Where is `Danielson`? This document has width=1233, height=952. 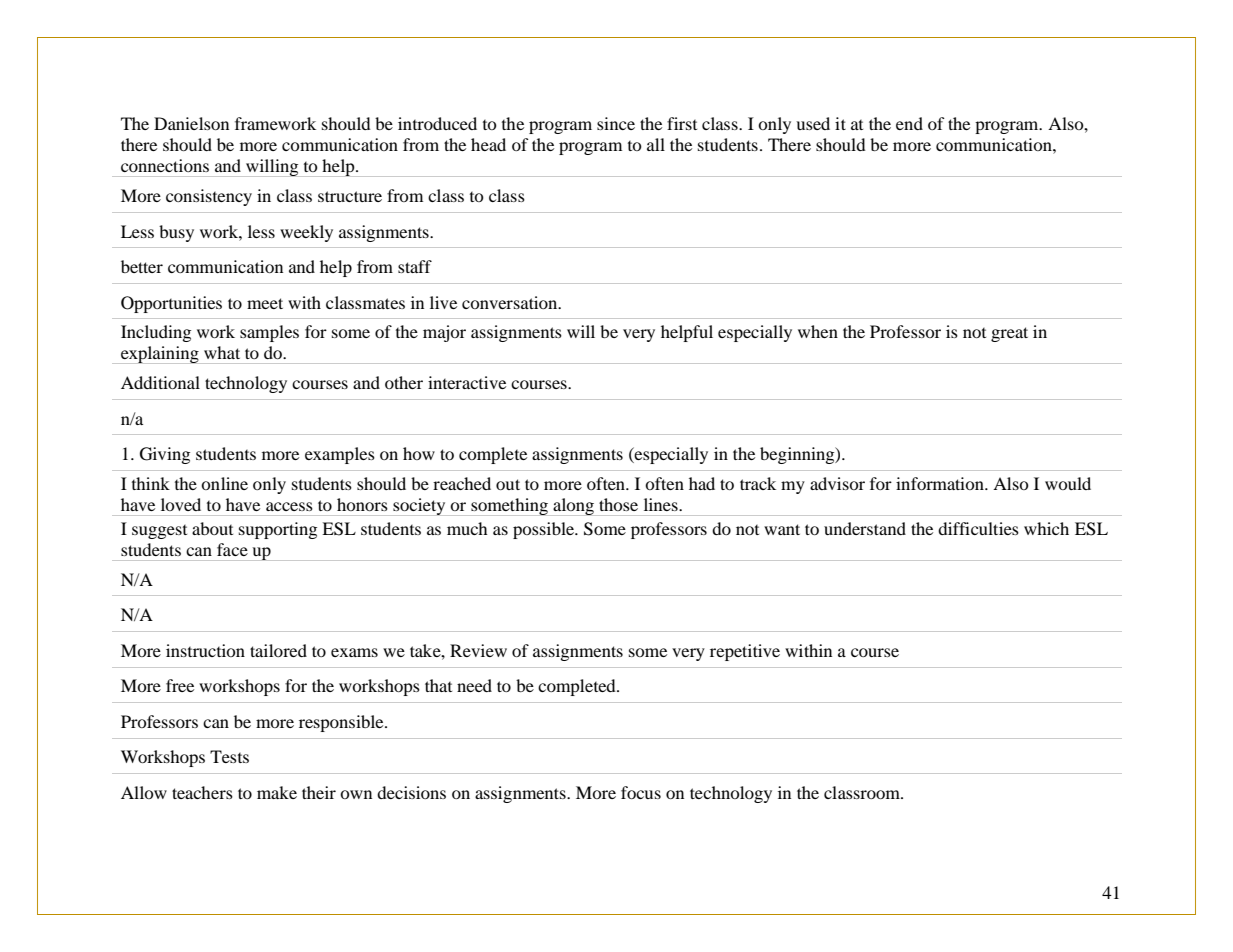
Danielson is located at coordinates (191, 123).
